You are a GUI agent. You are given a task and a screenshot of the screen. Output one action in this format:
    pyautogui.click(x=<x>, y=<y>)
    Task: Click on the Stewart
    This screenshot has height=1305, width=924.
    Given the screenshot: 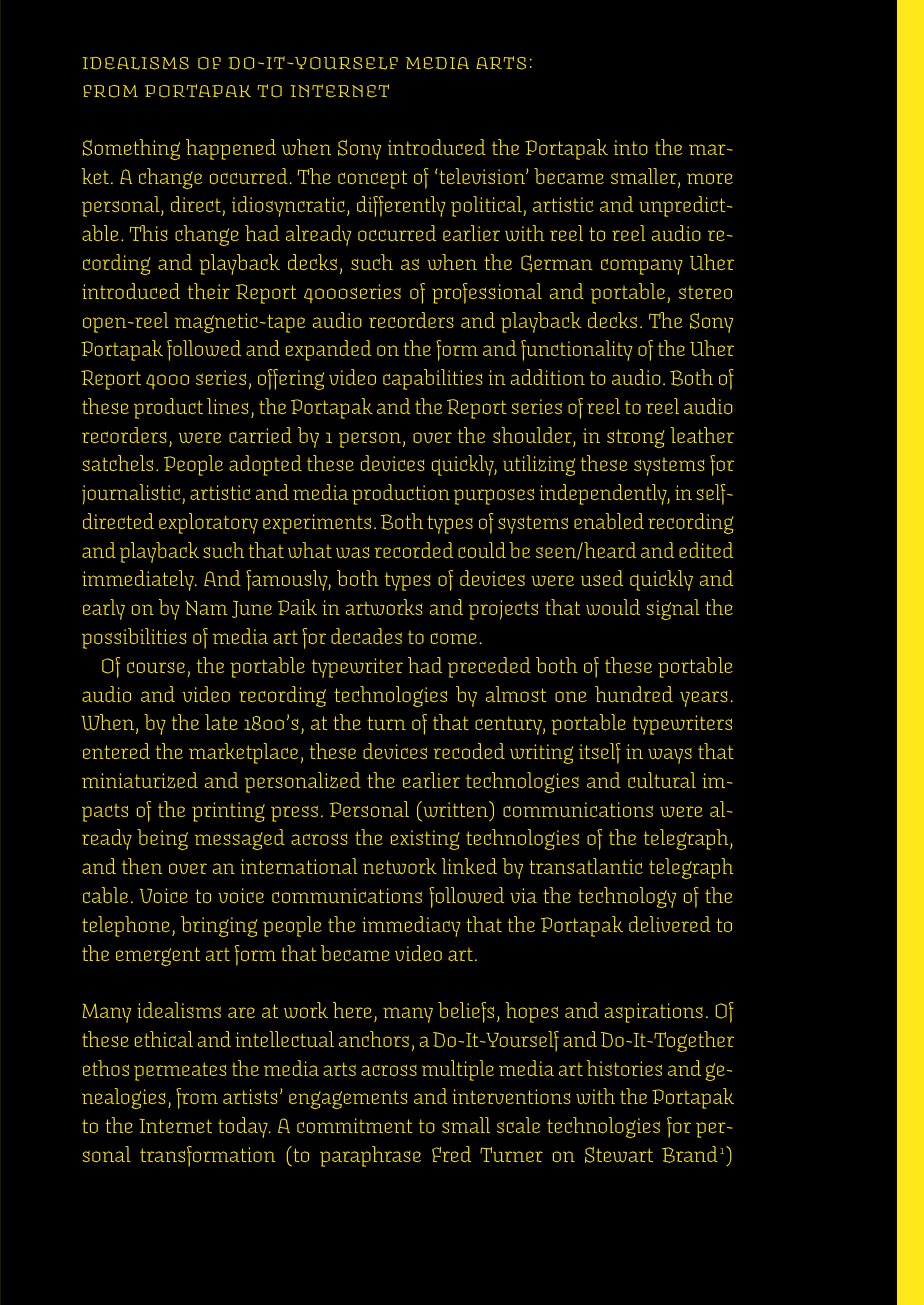 What is the action you would take?
    pyautogui.click(x=619, y=1155)
